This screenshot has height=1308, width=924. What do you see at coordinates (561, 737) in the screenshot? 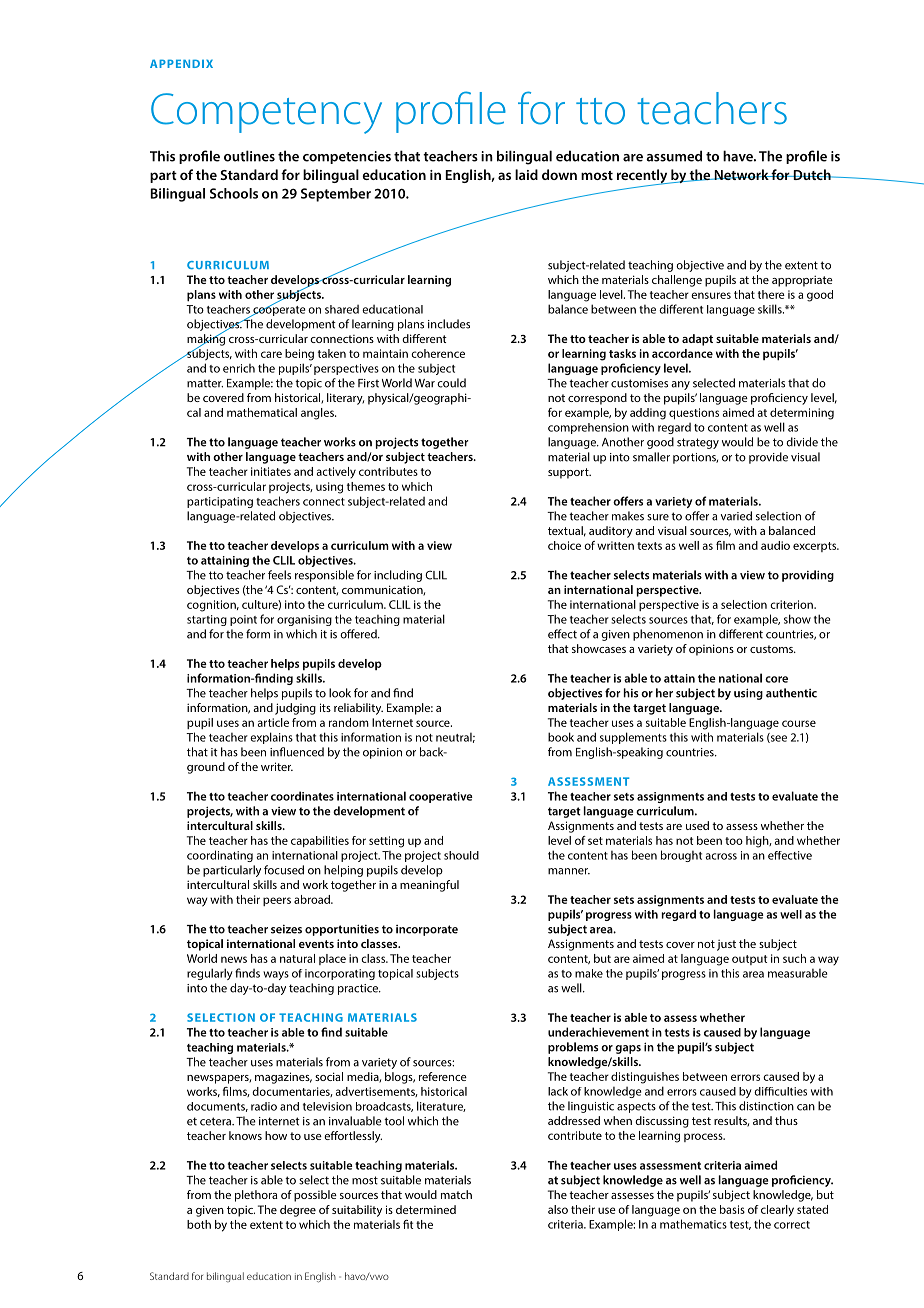
I see `book` at bounding box center [561, 737].
